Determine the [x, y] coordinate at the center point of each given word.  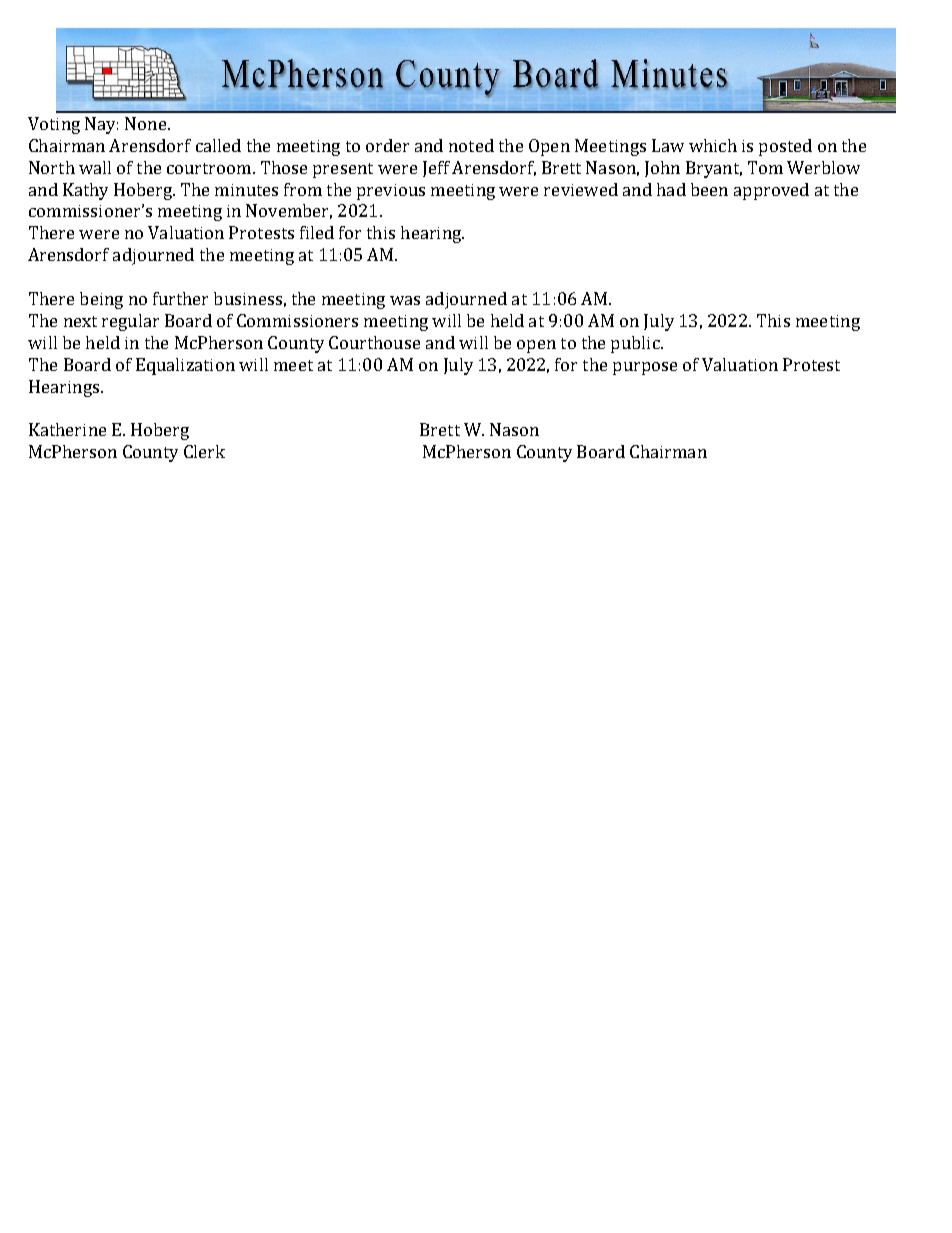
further [180, 298]
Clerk [204, 451]
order [387, 145]
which [713, 145]
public [636, 344]
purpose [645, 368]
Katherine [67, 429]
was [405, 300]
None [145, 123]
